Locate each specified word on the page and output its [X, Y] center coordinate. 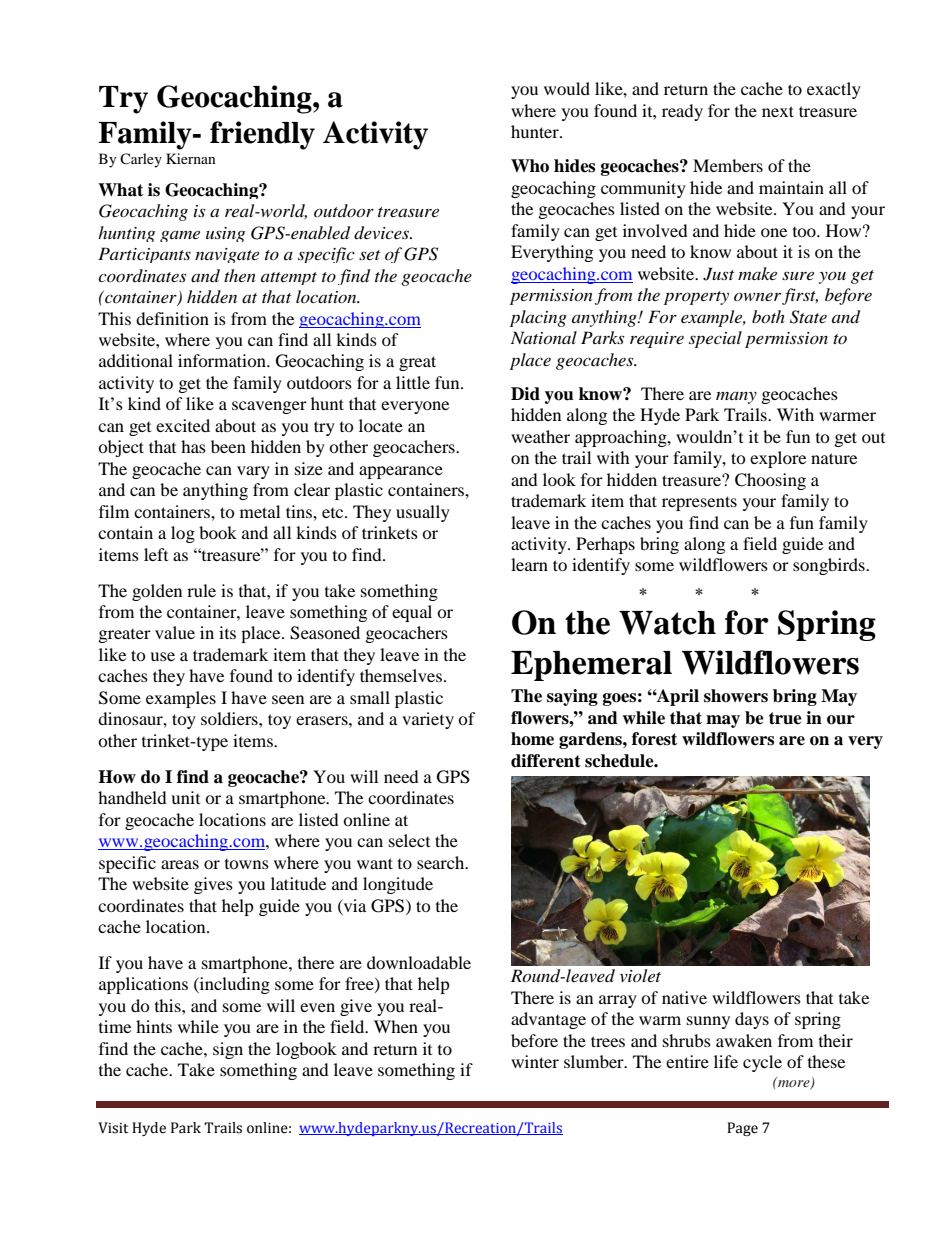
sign [228, 1050]
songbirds [830, 566]
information [223, 360]
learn [529, 564]
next [778, 111]
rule [201, 590]
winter [535, 1061]
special [715, 339]
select [409, 840]
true [785, 718]
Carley [141, 160]
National [544, 337]
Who [530, 166]
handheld [132, 797]
